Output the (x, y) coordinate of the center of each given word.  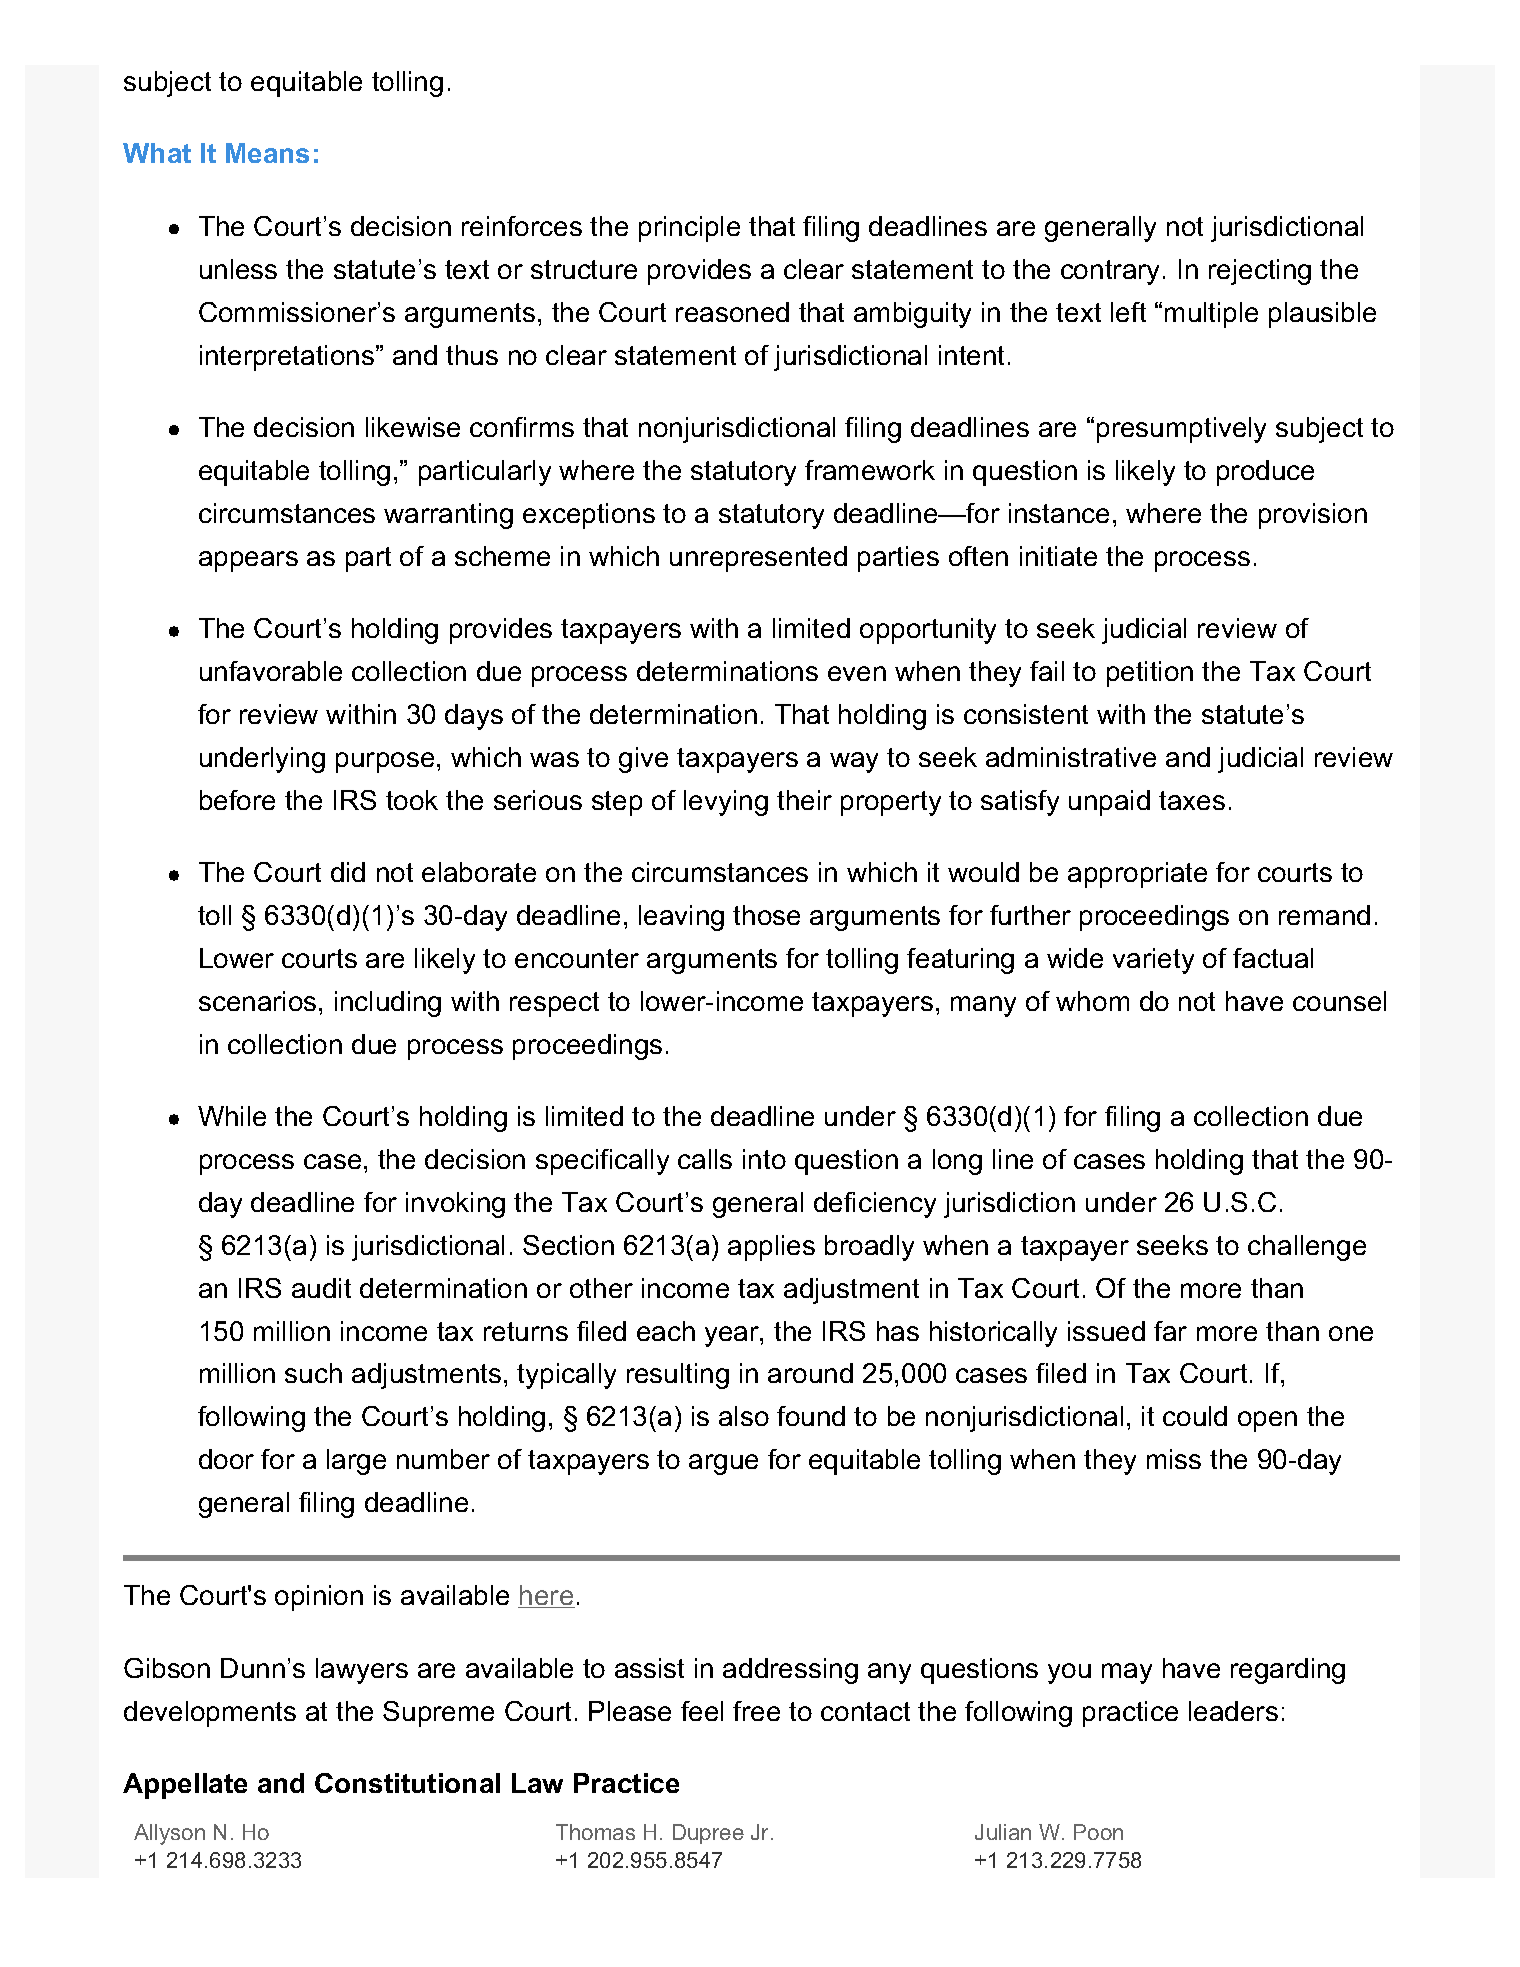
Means (267, 153)
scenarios (257, 1001)
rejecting (1260, 272)
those (766, 915)
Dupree (708, 1834)
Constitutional (407, 1783)
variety (1153, 961)
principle (689, 229)
